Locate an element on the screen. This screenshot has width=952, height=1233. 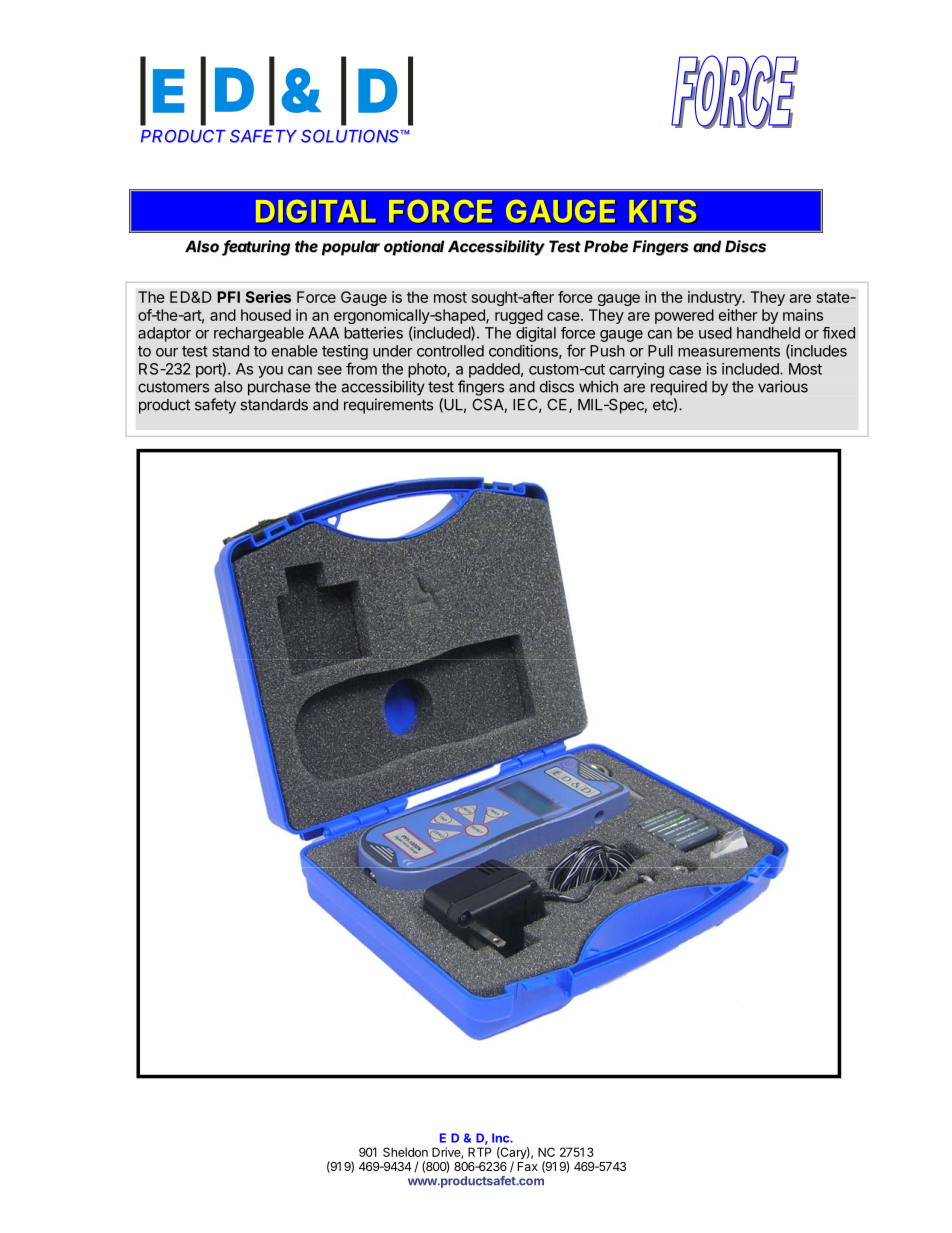
rugged is located at coordinates (519, 316).
